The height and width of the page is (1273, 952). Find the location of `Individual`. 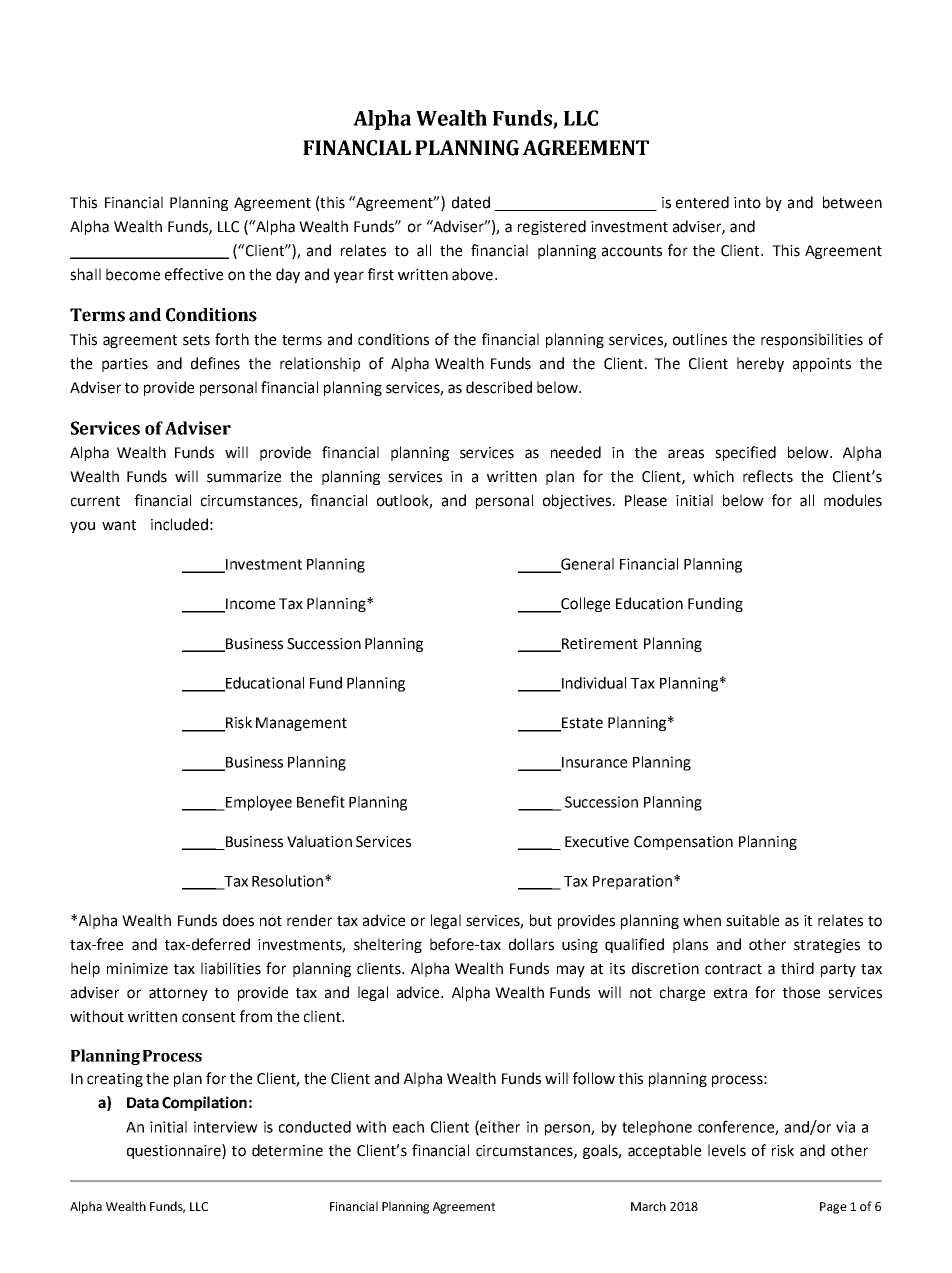

Individual is located at coordinates (592, 684).
